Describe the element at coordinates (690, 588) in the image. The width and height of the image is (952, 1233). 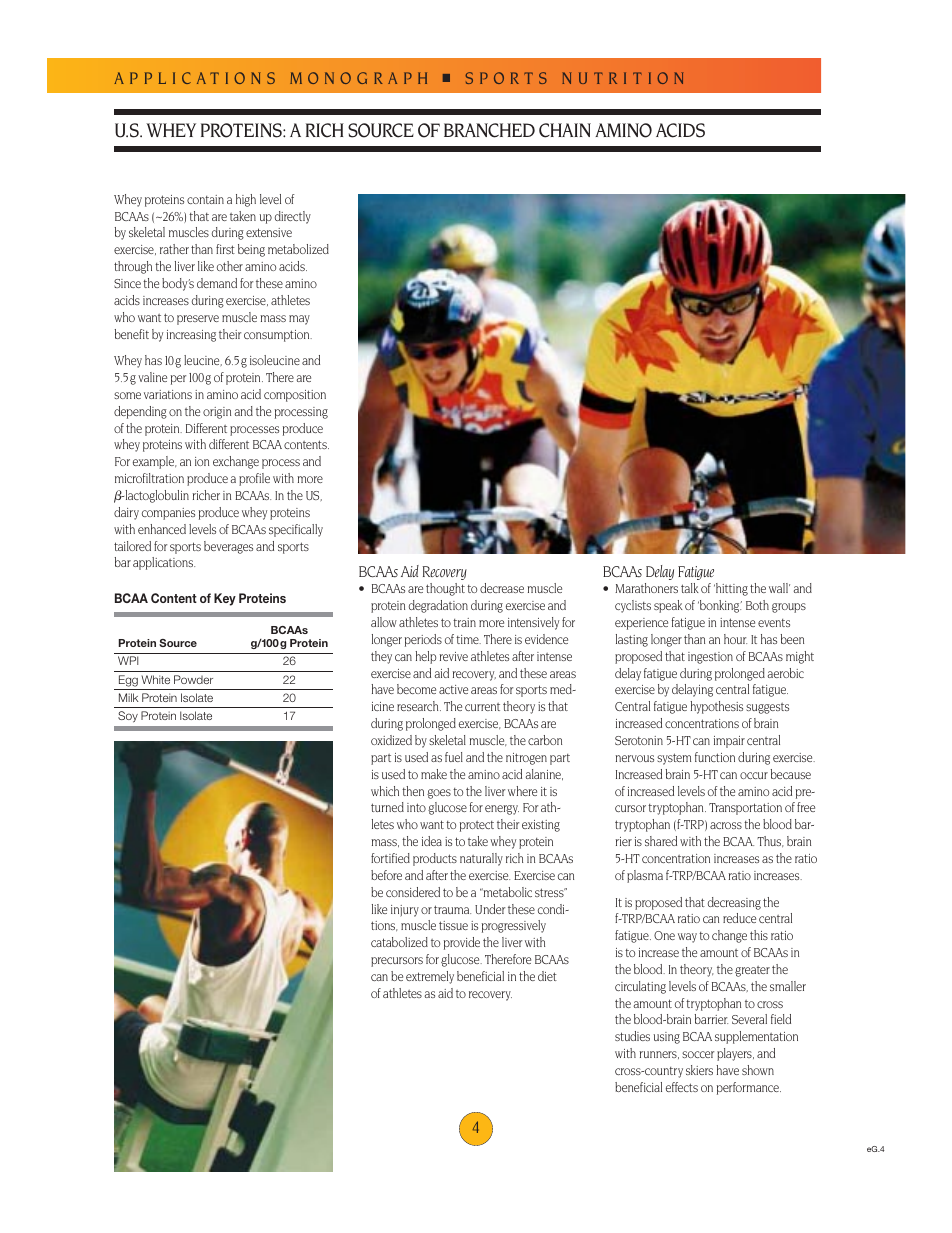
I see `talk` at that location.
